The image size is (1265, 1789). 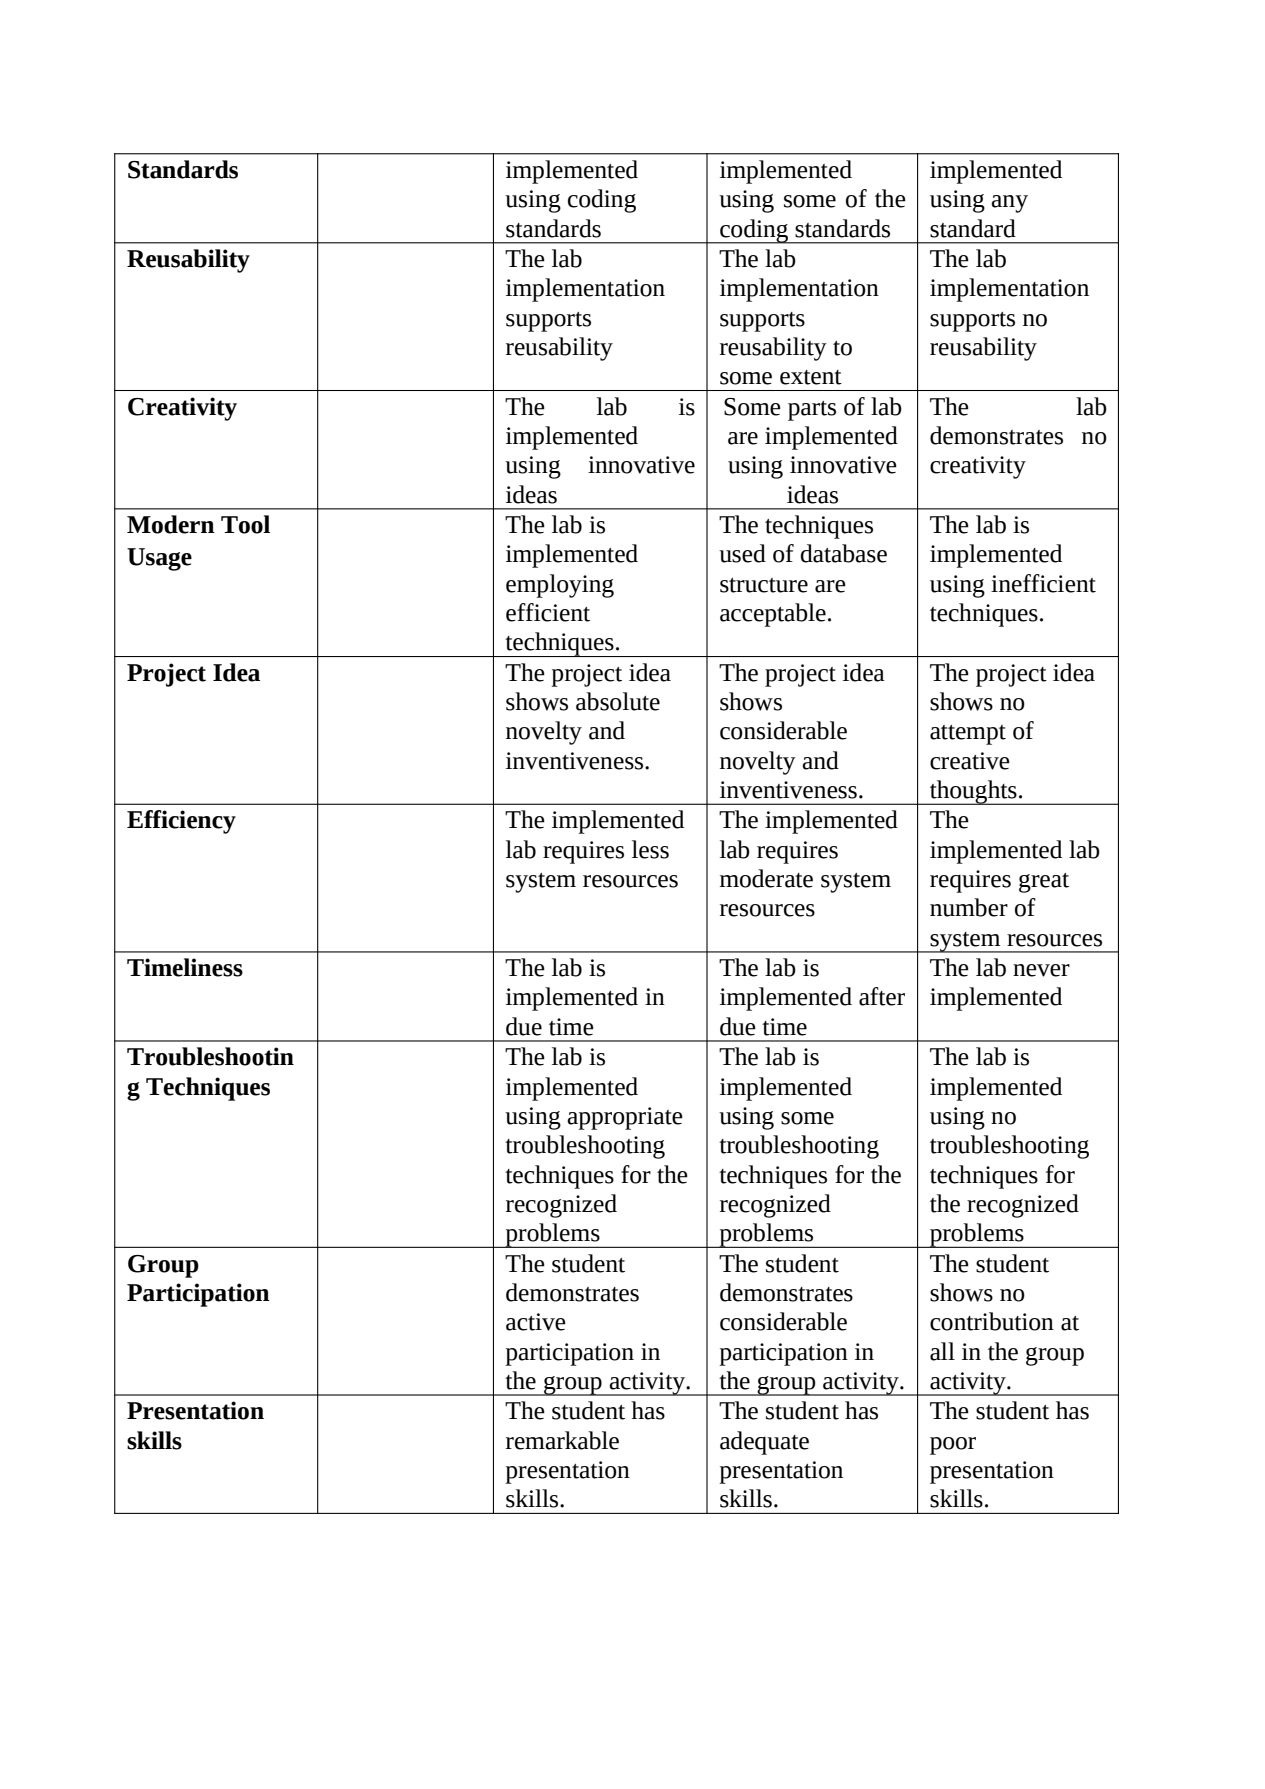 I want to click on Tool, so click(x=245, y=524).
